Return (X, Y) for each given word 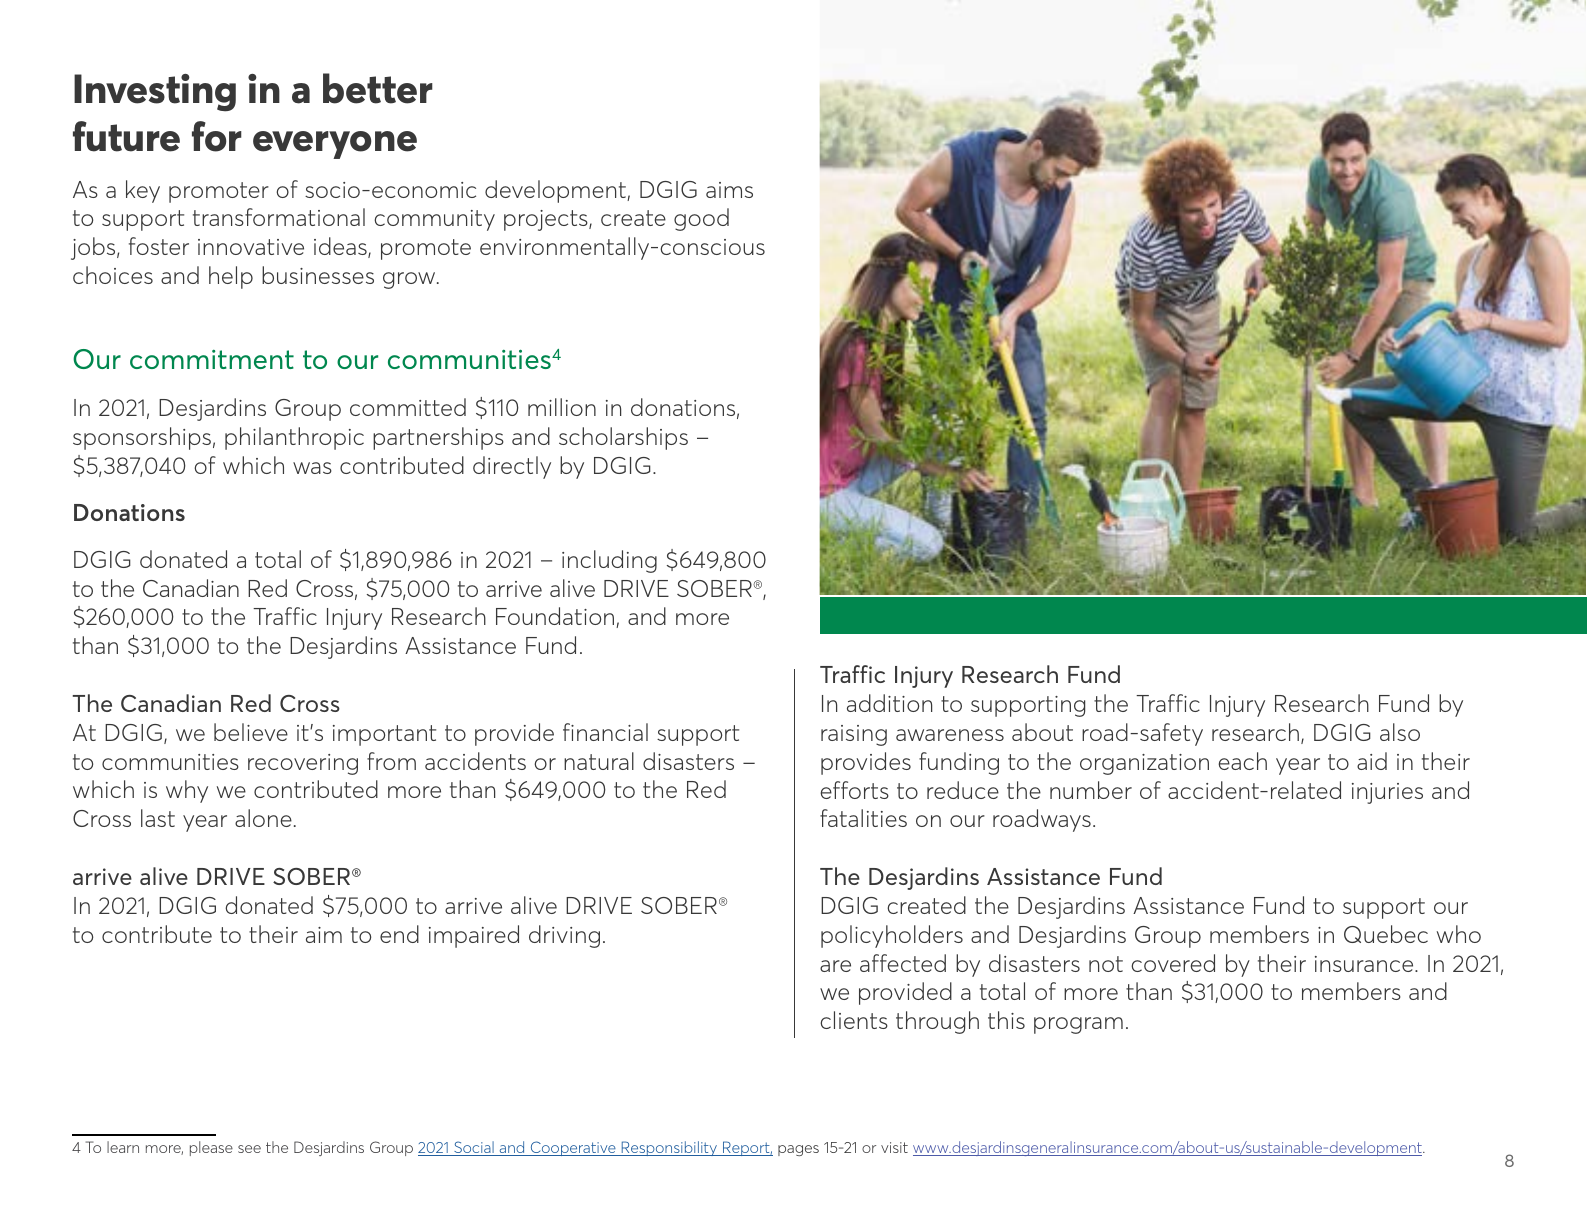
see (249, 1149)
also (1400, 732)
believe (251, 732)
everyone (335, 145)
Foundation (556, 617)
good (701, 219)
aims (729, 190)
